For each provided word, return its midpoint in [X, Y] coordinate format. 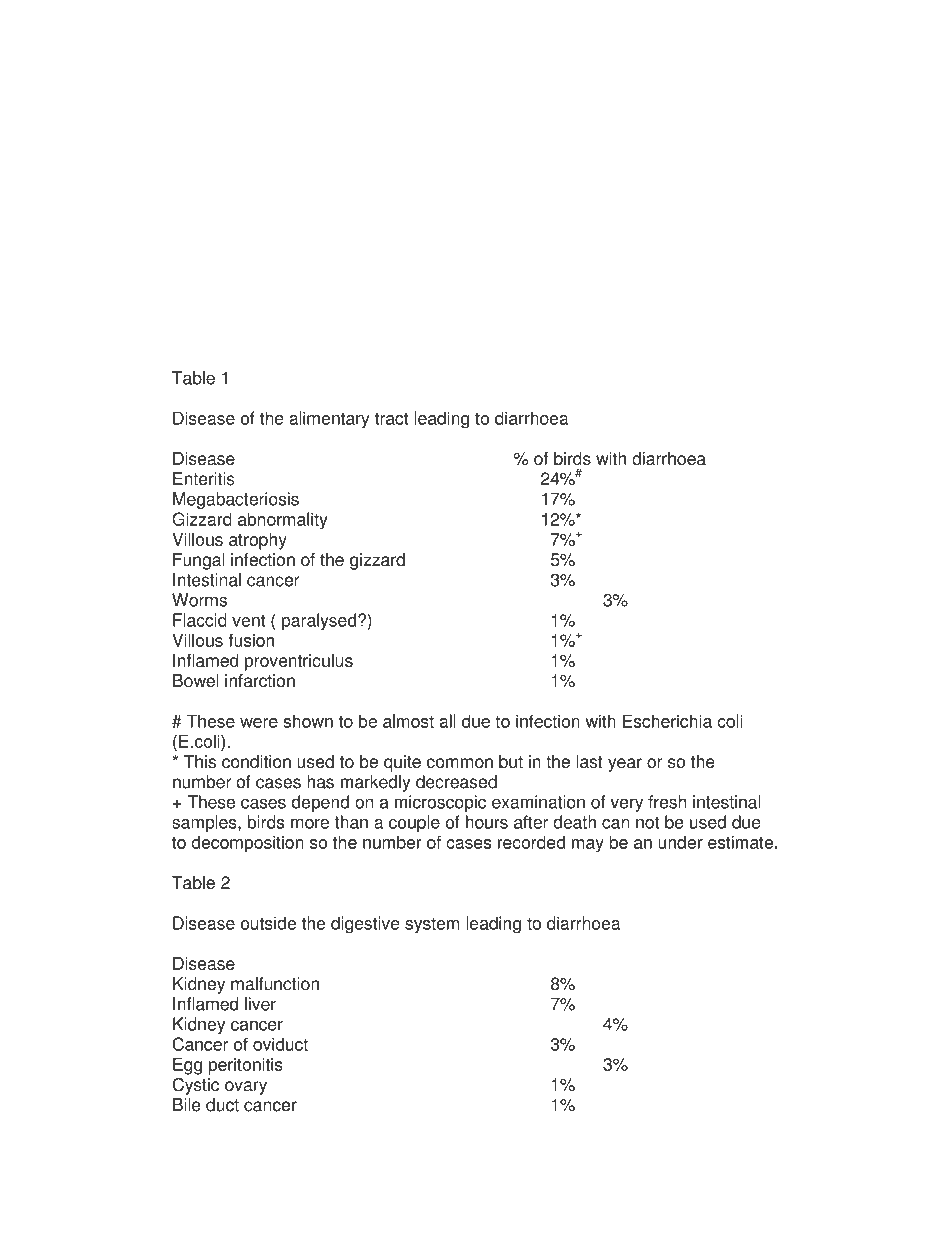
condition [256, 762]
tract [391, 418]
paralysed [320, 622]
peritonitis [246, 1066]
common [460, 763]
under [680, 842]
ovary [246, 1088]
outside [268, 923]
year [625, 765]
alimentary [329, 420]
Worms [199, 600]
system [432, 925]
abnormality [283, 521]
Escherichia [667, 721]
